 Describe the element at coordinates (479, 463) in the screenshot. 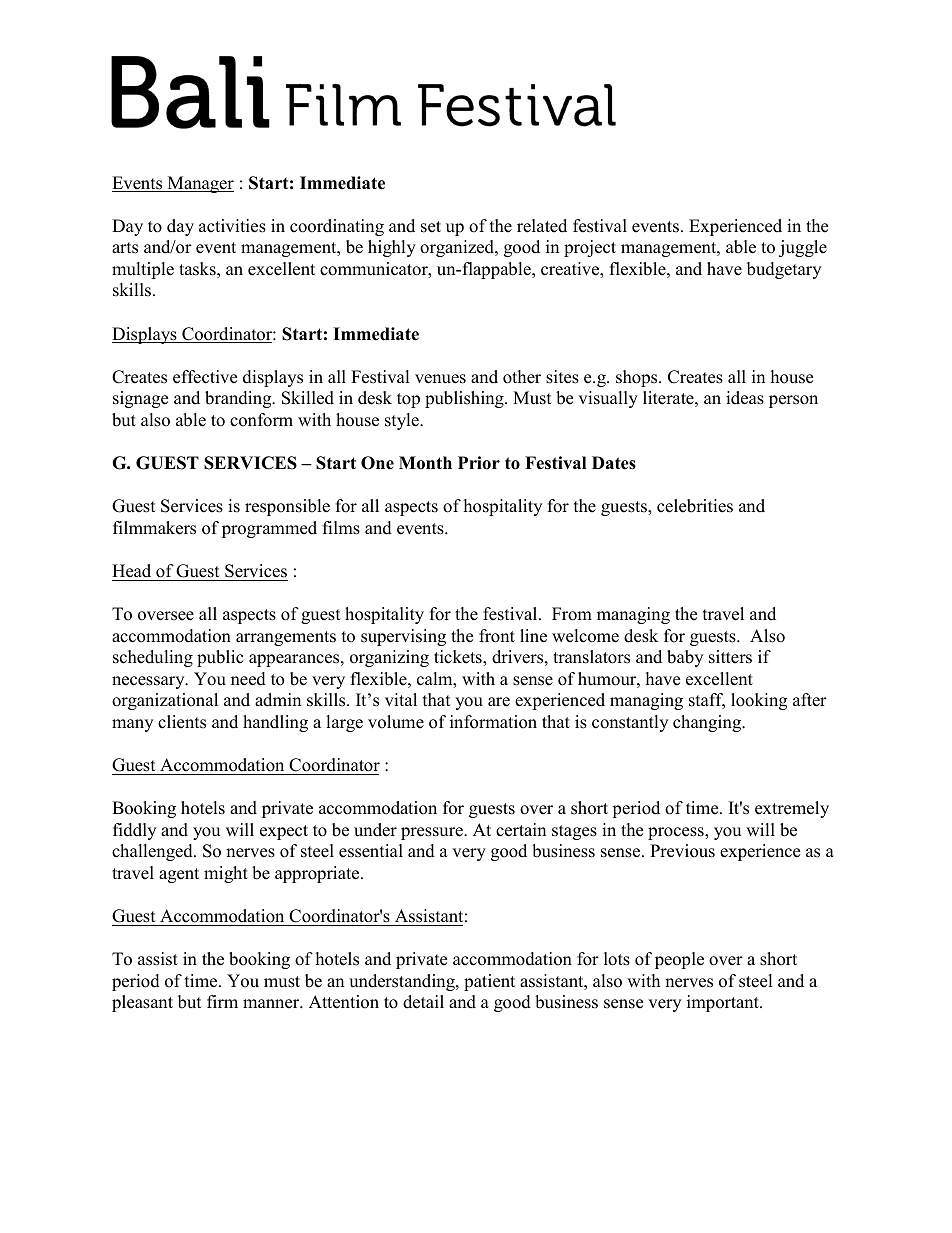

I see `Prior` at that location.
